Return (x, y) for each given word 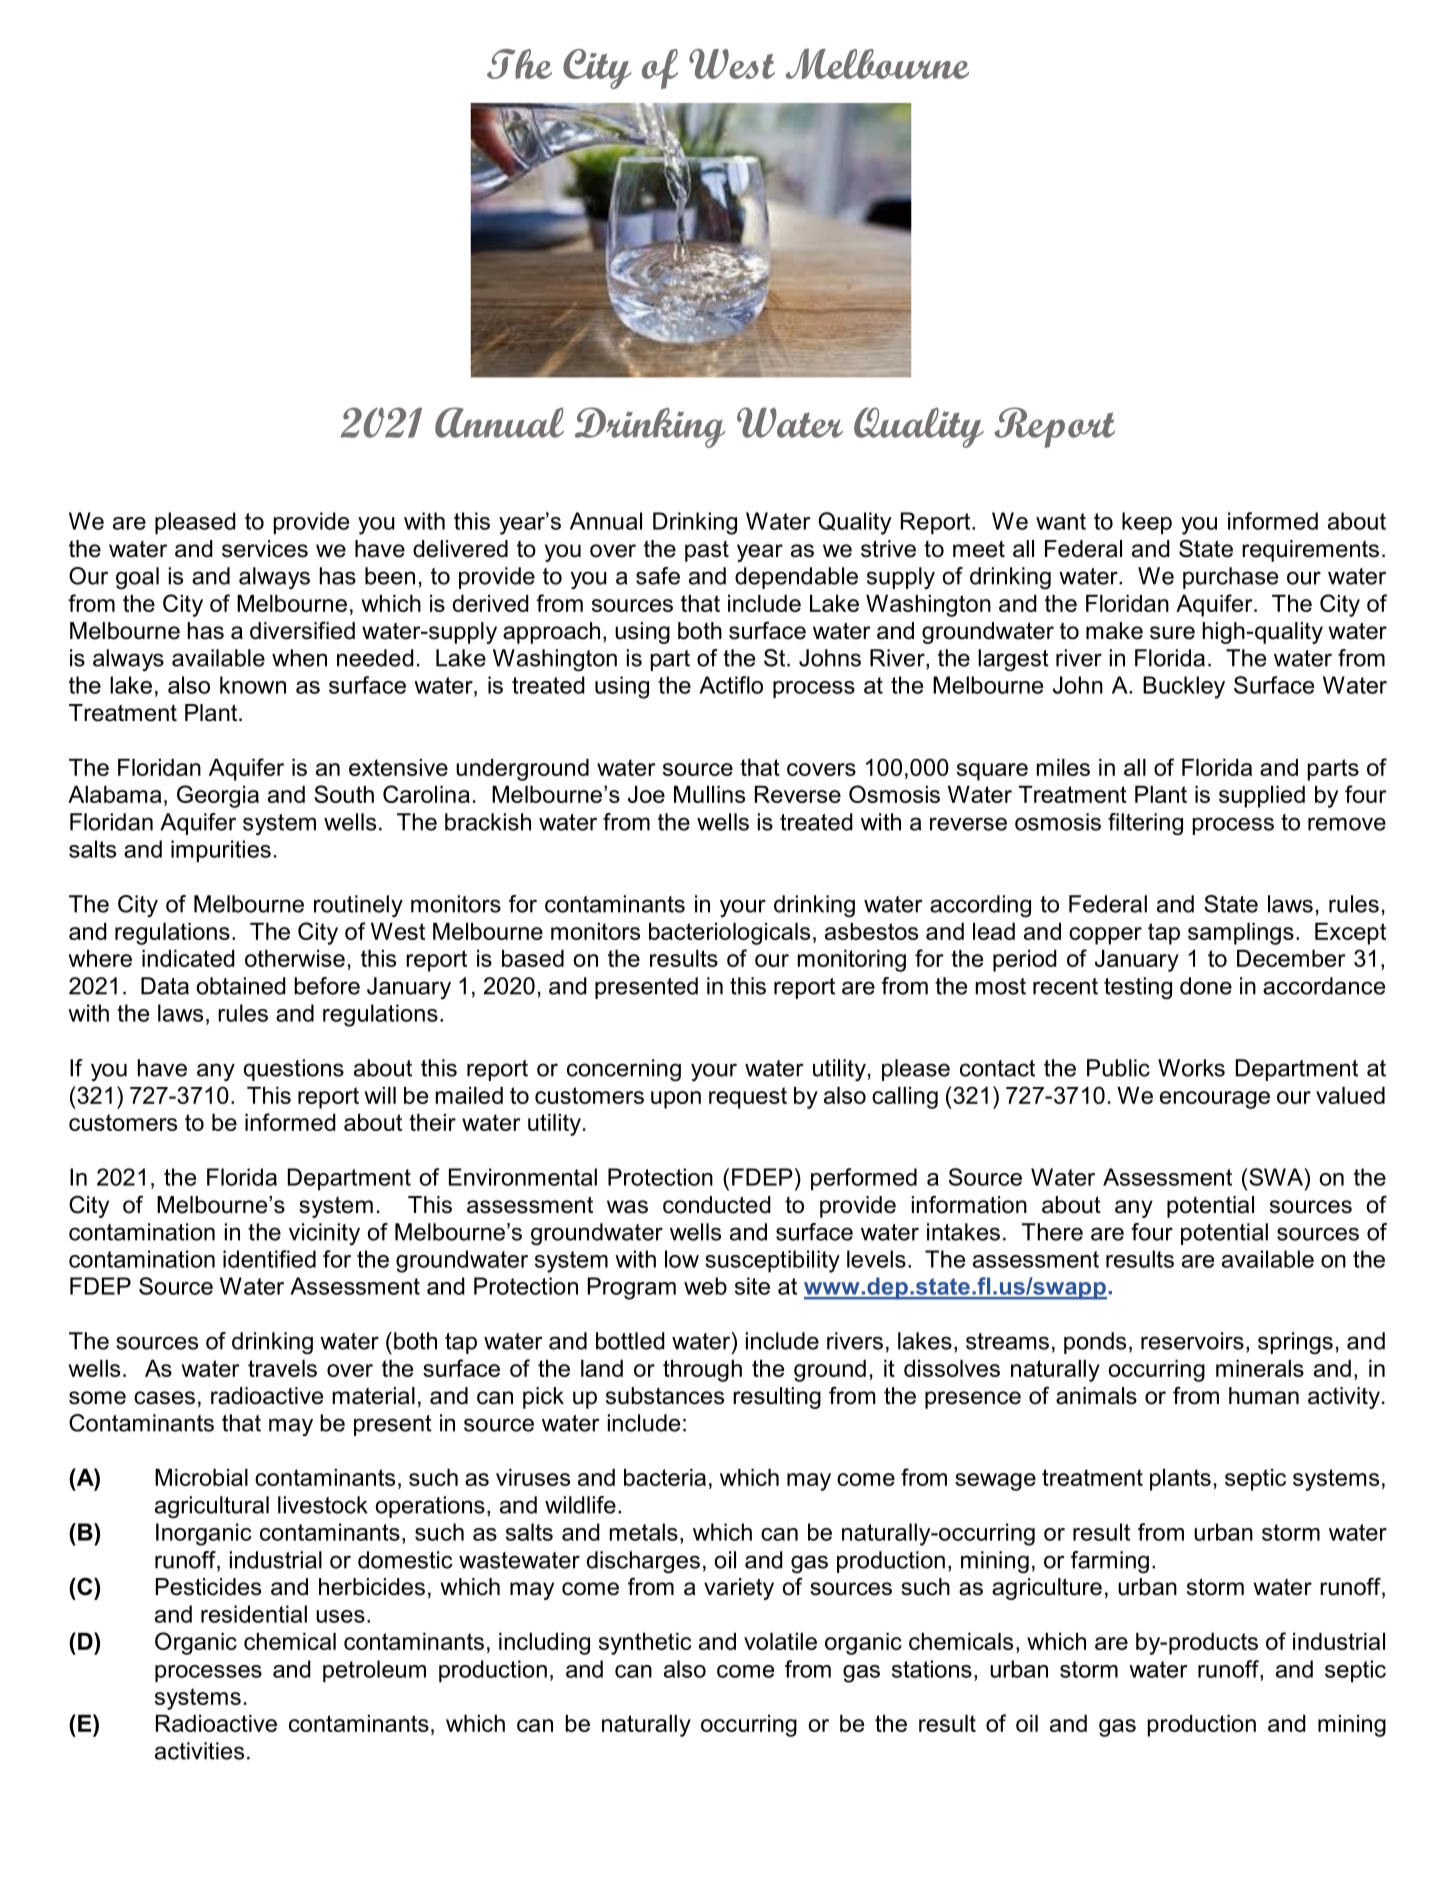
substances (665, 1396)
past (707, 551)
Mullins (709, 794)
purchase (1230, 578)
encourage (1215, 1100)
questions (294, 1070)
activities (199, 1751)
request (748, 1098)
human (1264, 1396)
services (265, 549)
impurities (221, 851)
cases (164, 1398)
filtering (1145, 824)
